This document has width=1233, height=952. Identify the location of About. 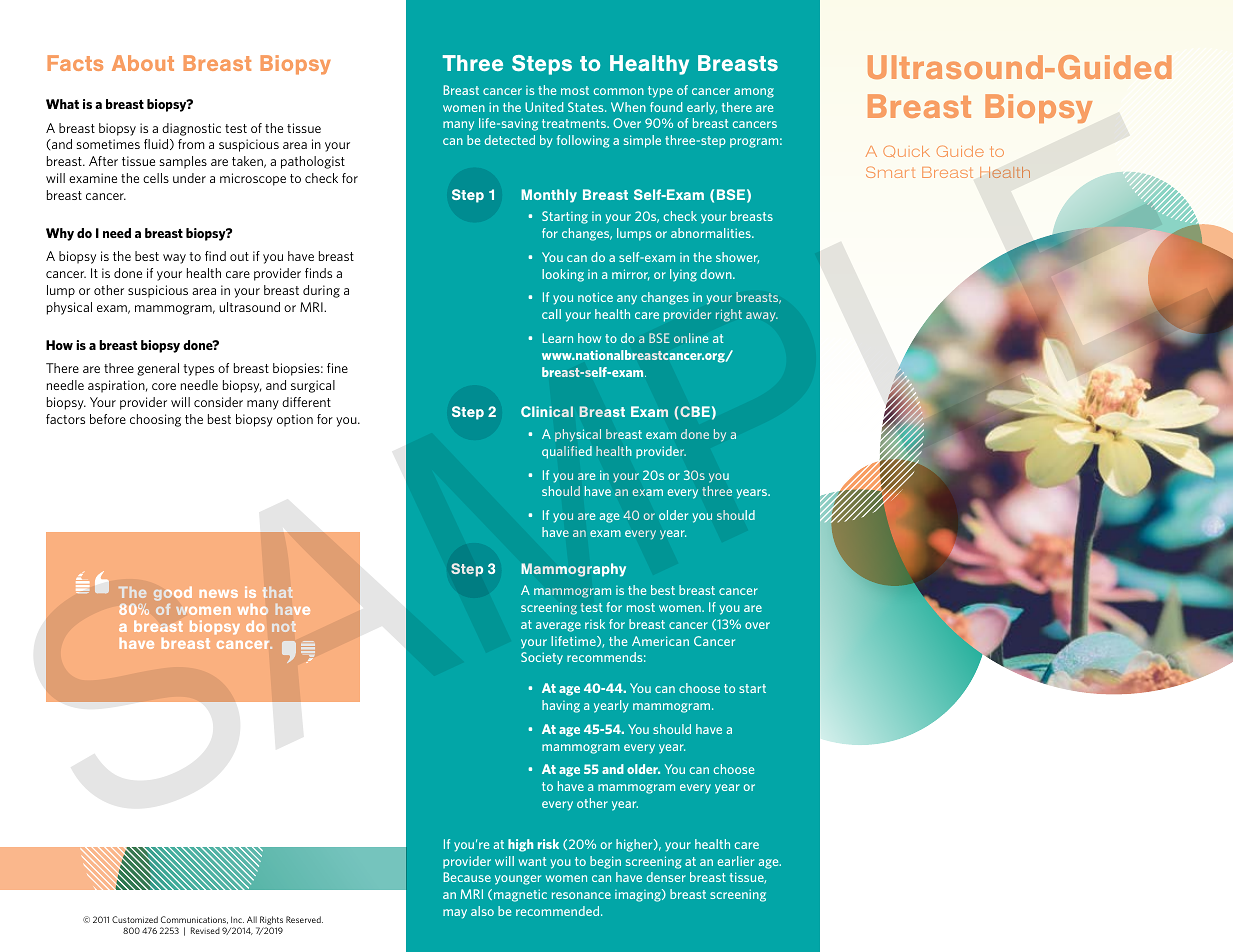
(143, 63).
